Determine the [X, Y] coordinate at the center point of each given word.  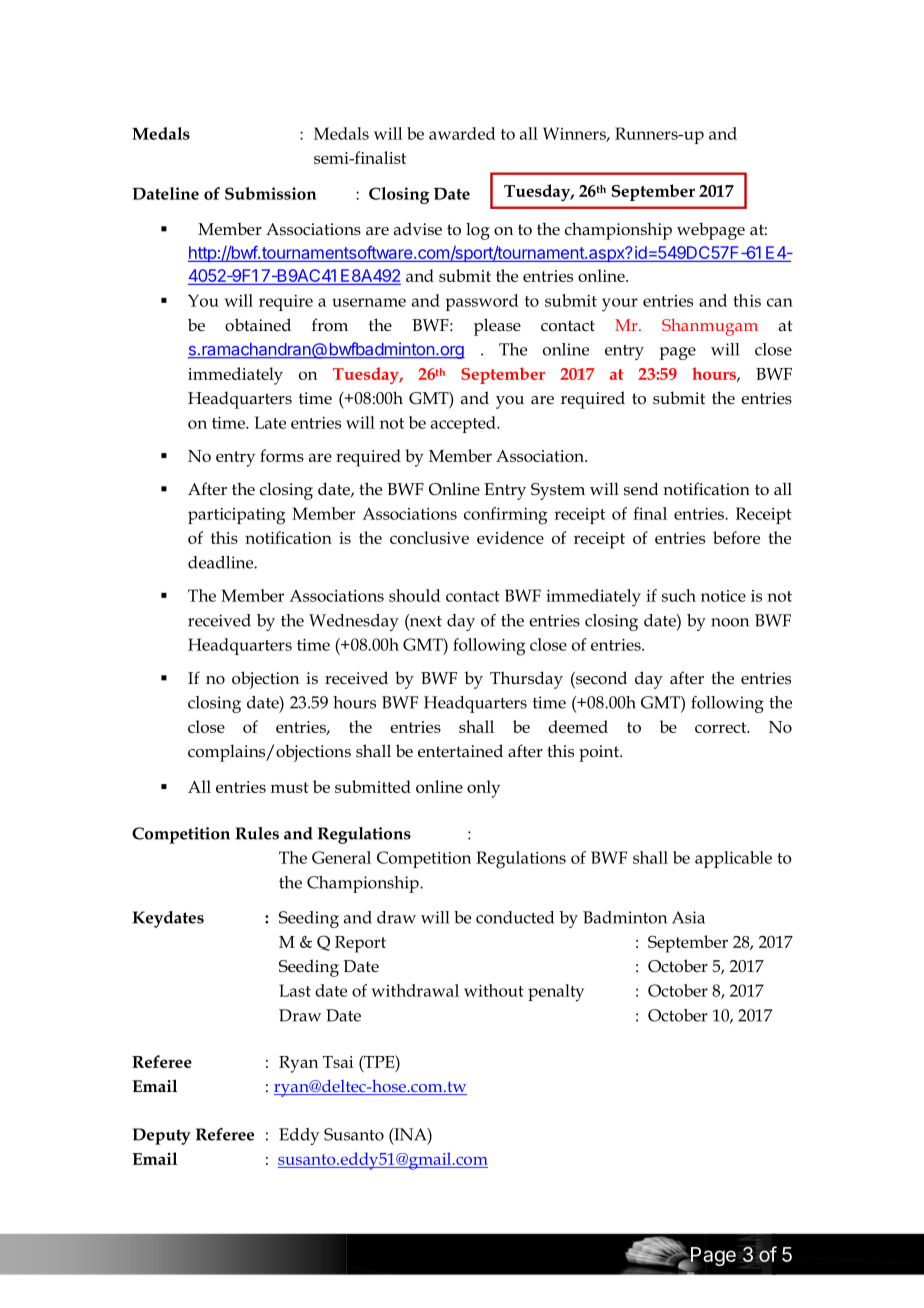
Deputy [162, 1136]
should [415, 595]
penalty [556, 993]
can [780, 302]
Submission [271, 193]
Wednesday [354, 622]
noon [730, 622]
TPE [379, 1061]
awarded [462, 133]
